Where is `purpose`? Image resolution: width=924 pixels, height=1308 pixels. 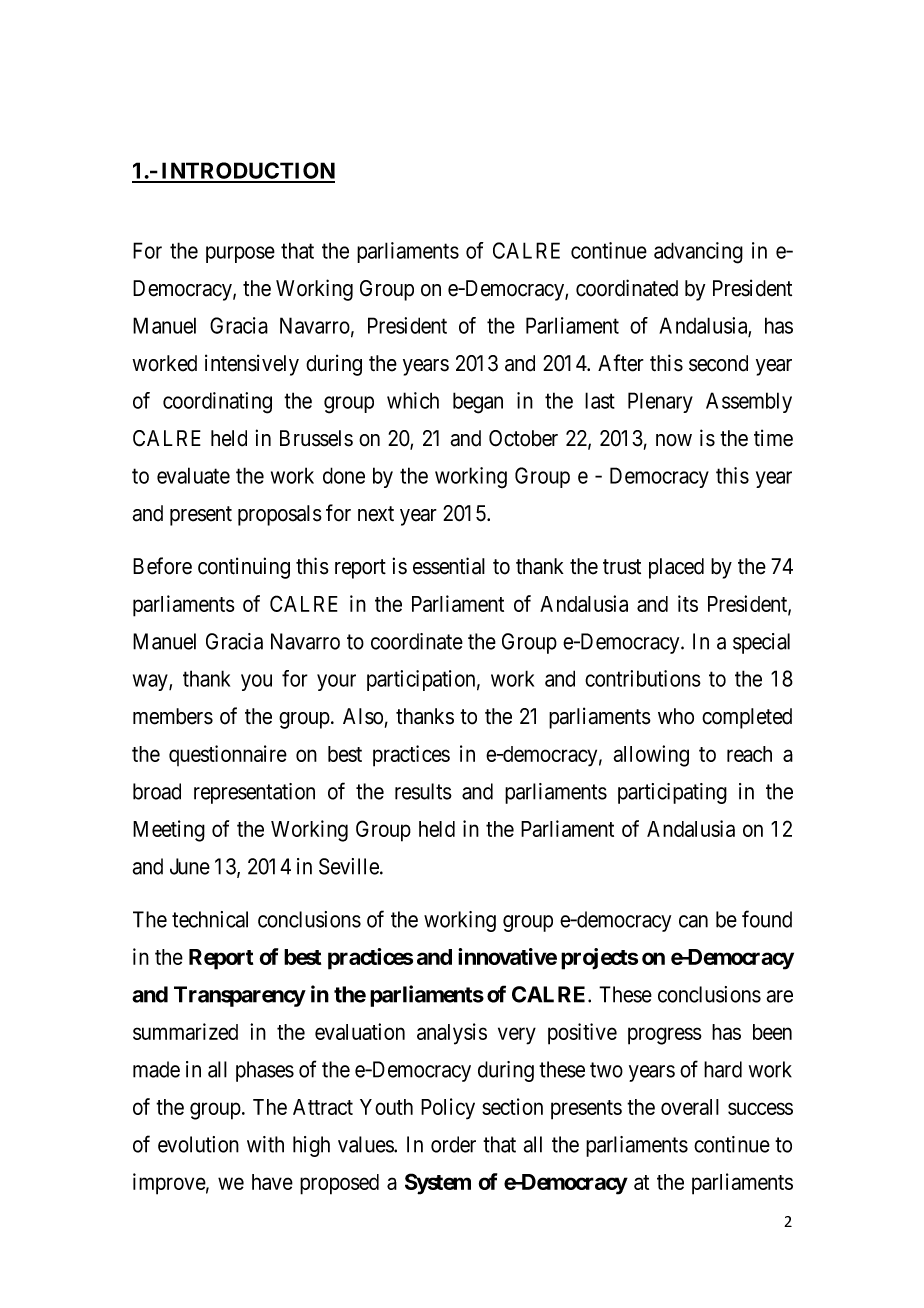 purpose is located at coordinates (240, 254).
